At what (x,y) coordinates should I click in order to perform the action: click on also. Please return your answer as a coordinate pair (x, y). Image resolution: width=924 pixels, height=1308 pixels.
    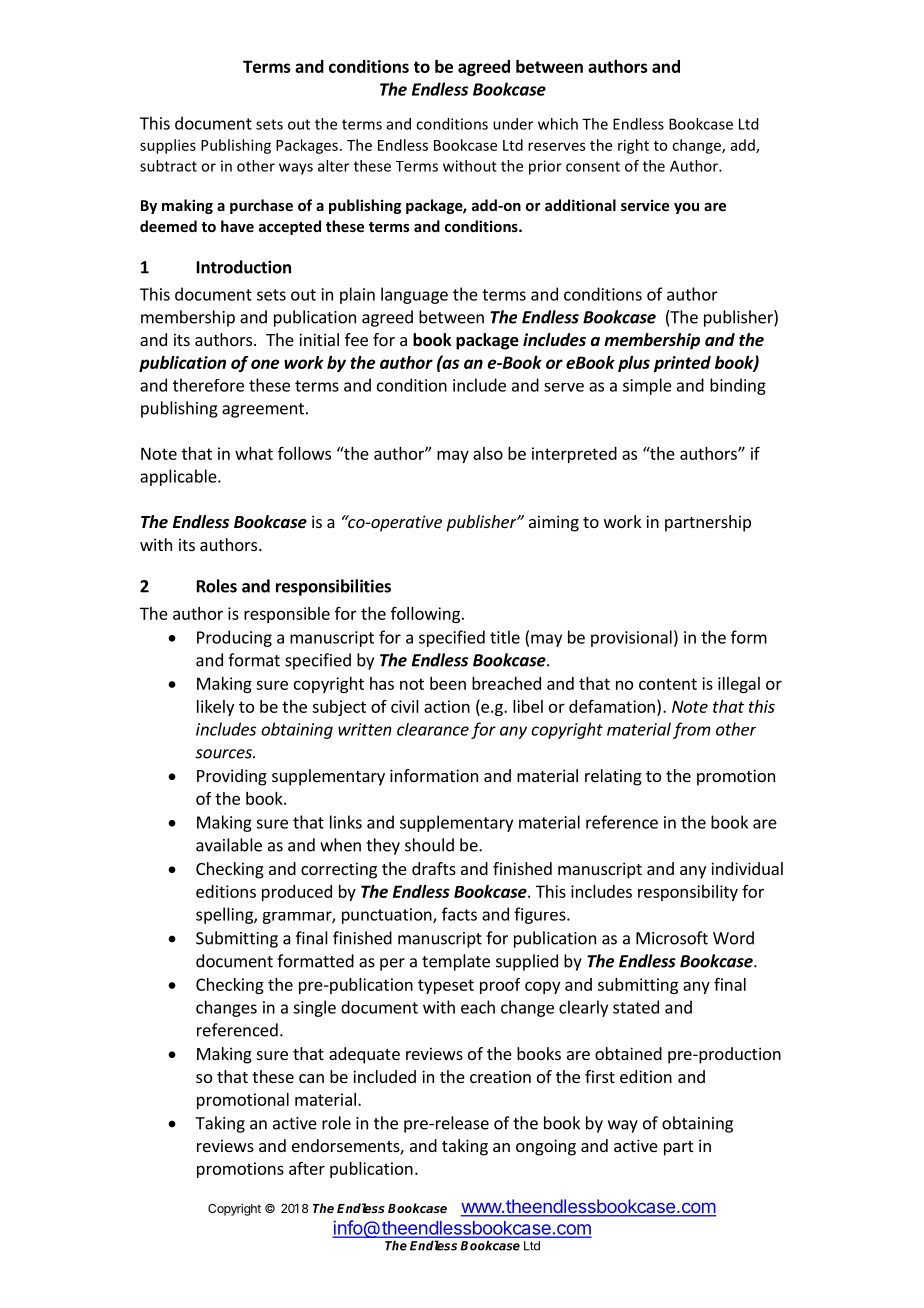
    Looking at the image, I should click on (488, 453).
